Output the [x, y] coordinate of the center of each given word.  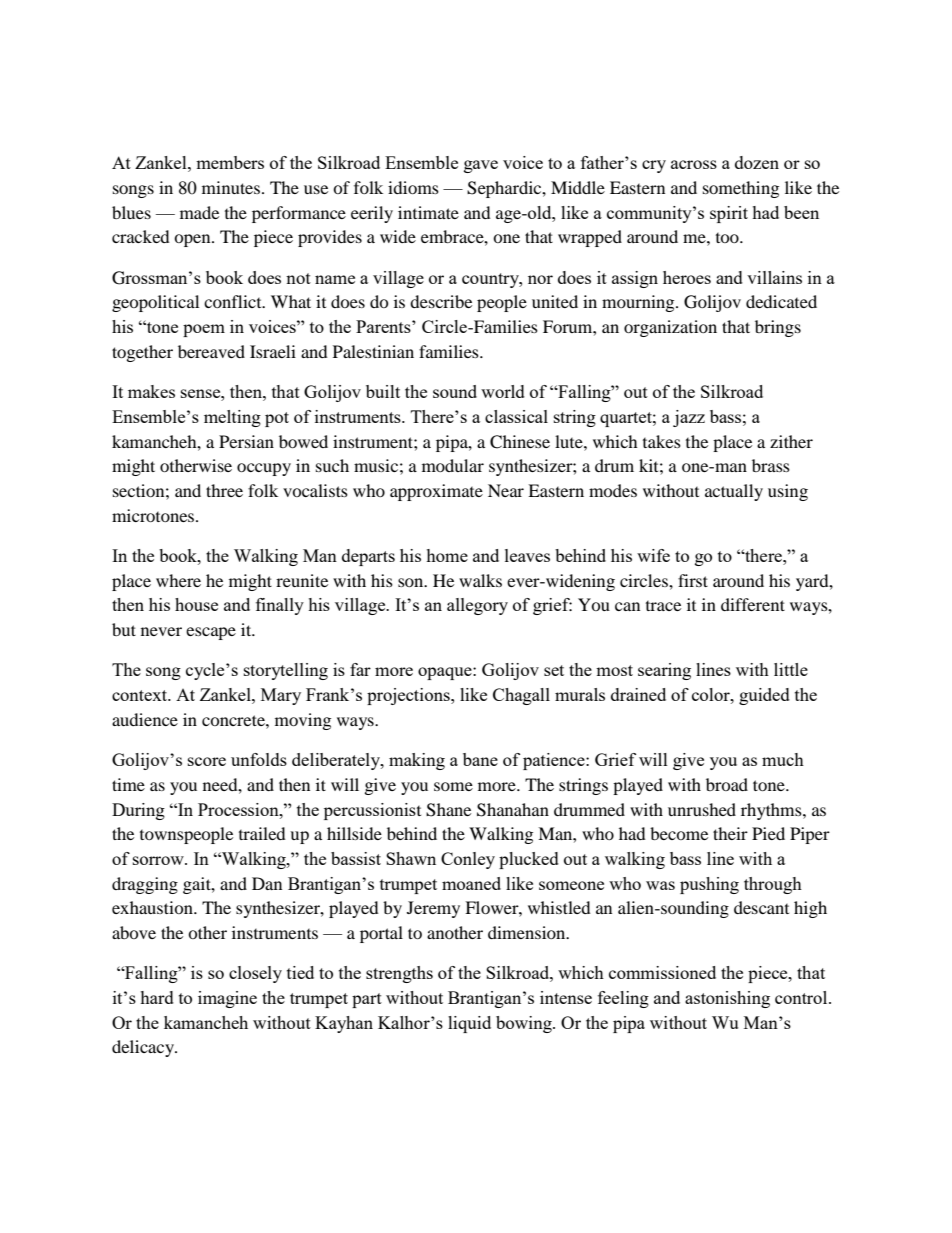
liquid [469, 1024]
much [783, 759]
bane [480, 759]
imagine [227, 999]
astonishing [727, 999]
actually [734, 492]
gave [481, 166]
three [224, 490]
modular [453, 465]
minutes [231, 187]
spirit [729, 214]
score [207, 761]
